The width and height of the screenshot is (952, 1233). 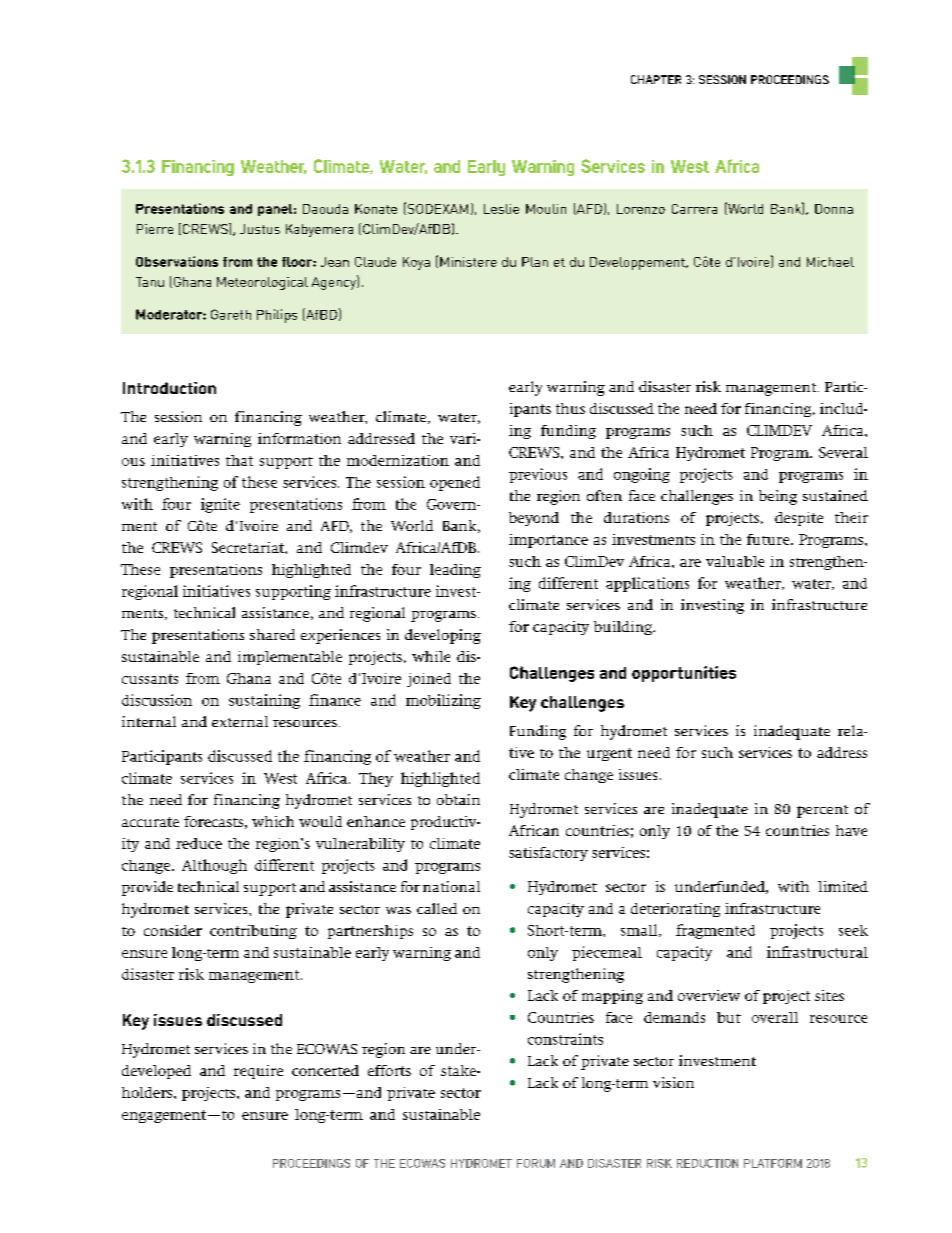 What do you see at coordinates (501, 209) in the screenshot?
I see `Leslie` at bounding box center [501, 209].
